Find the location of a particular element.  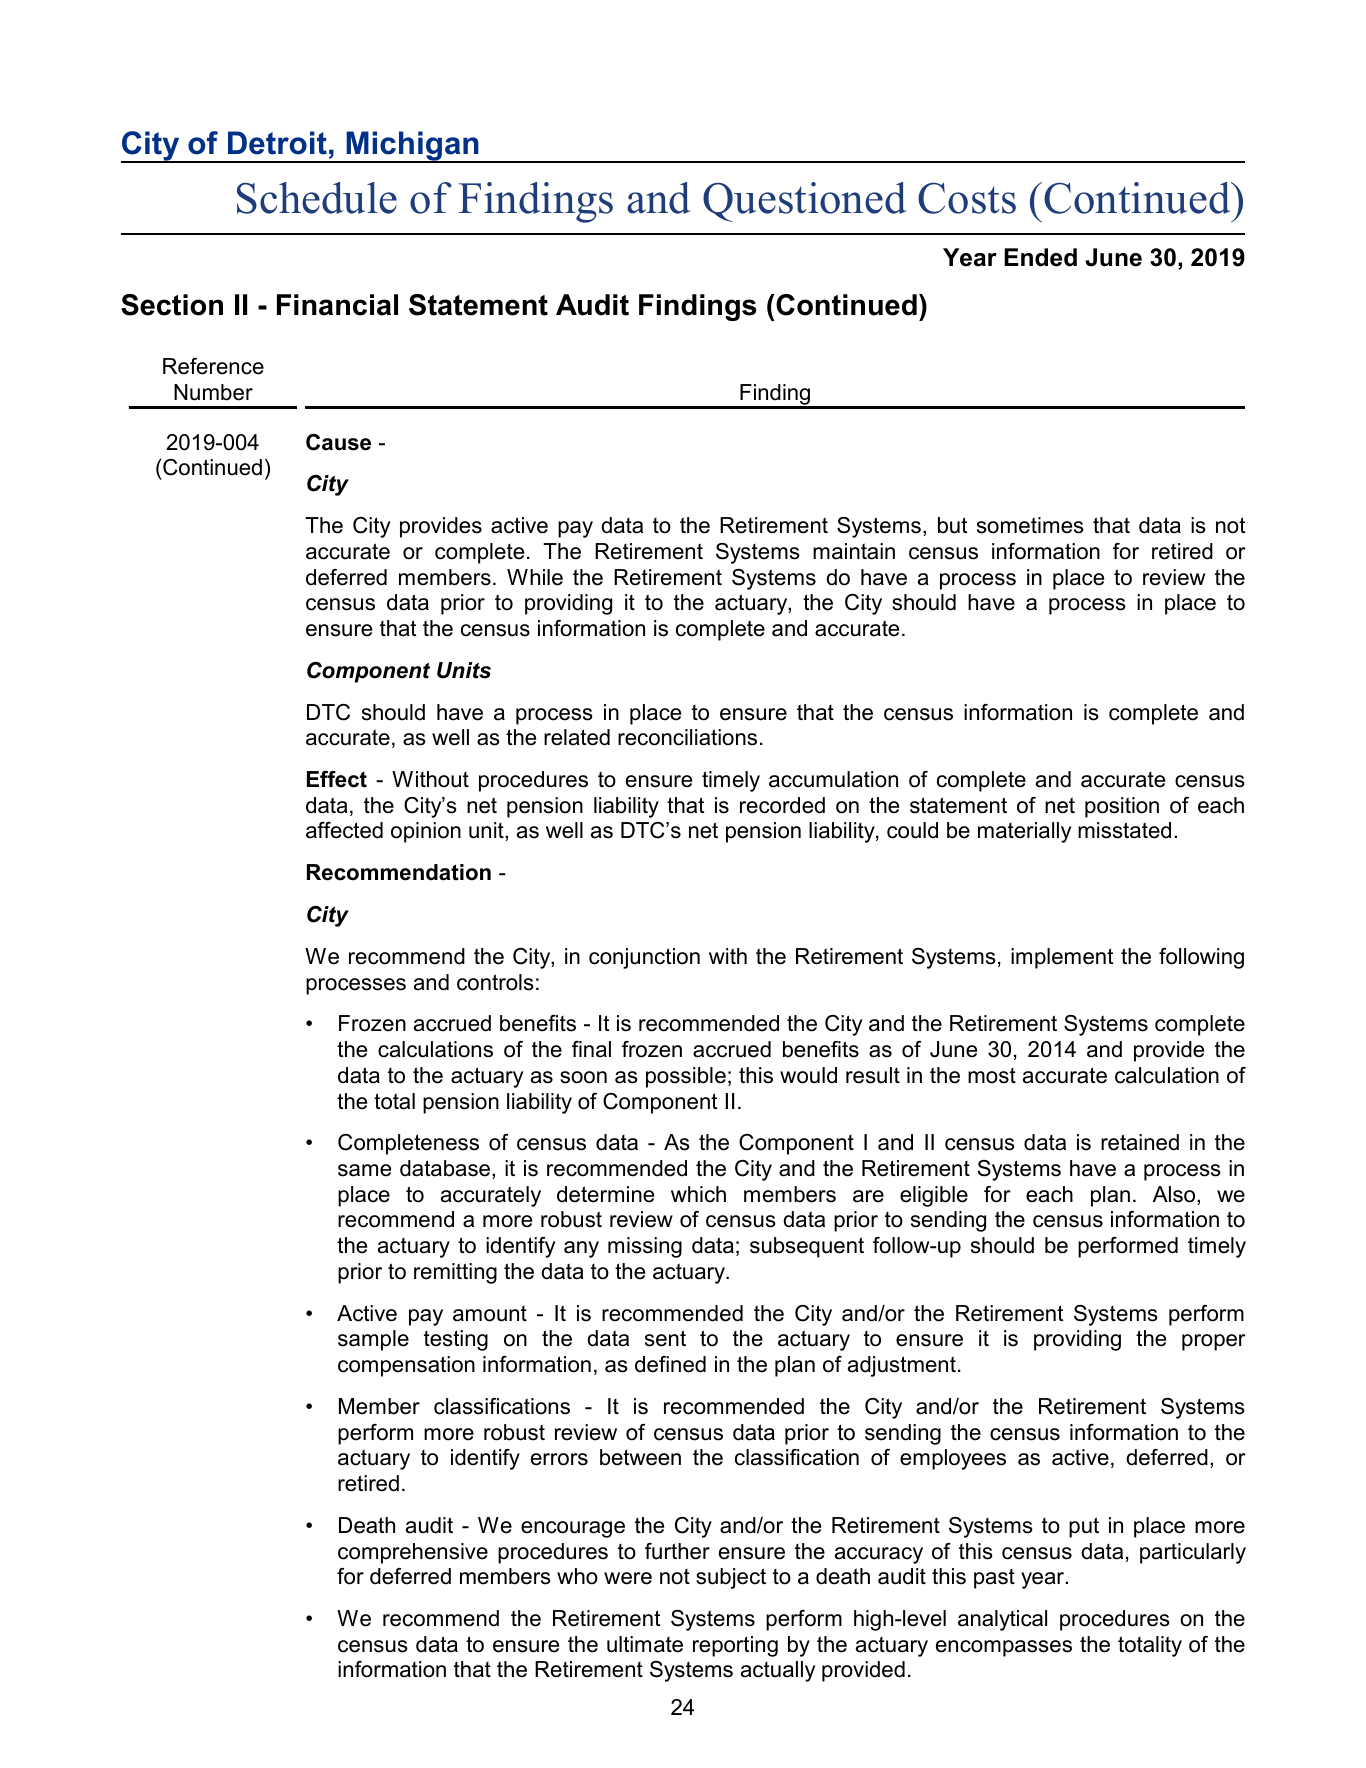

sometimes is located at coordinates (1030, 525).
